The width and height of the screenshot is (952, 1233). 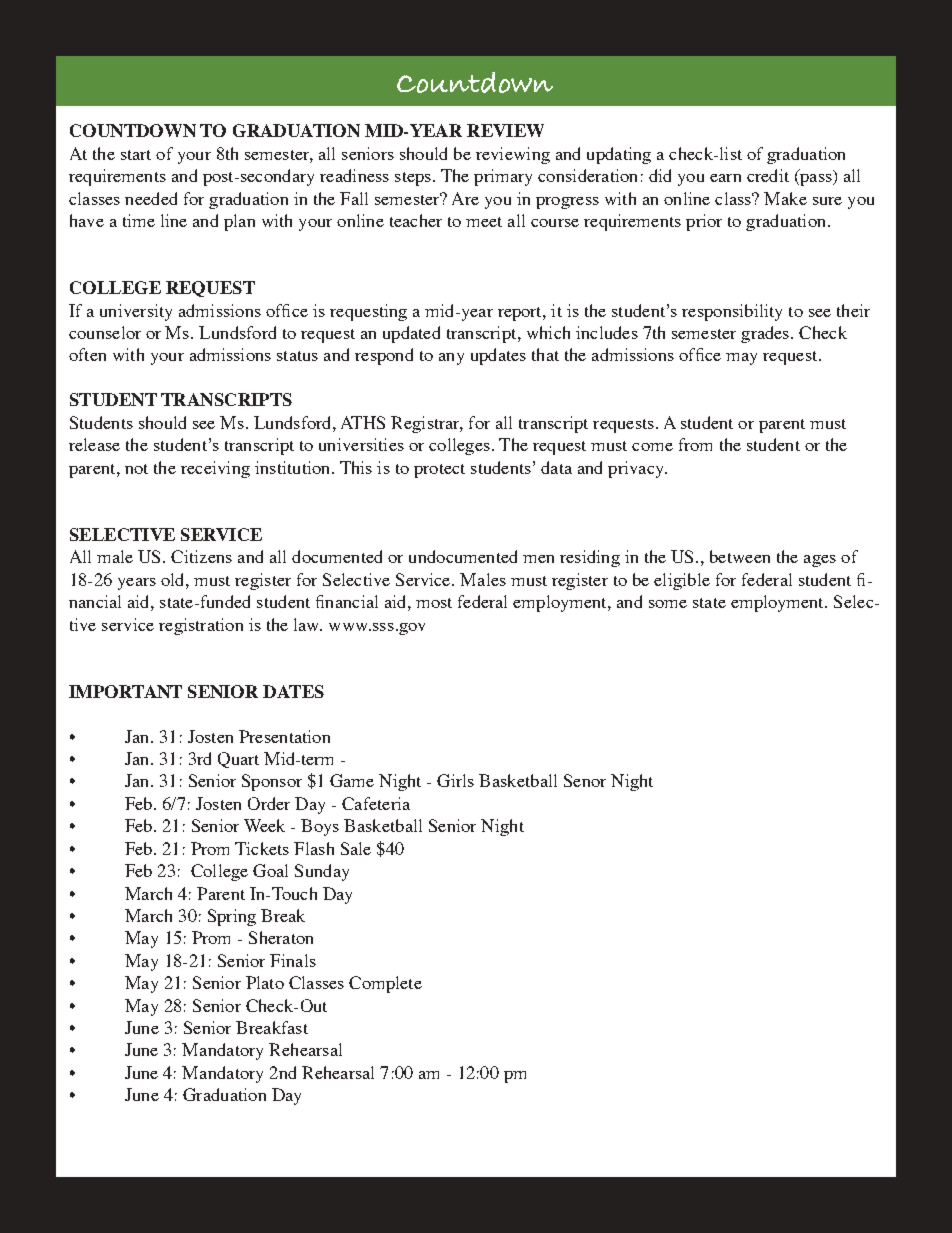 What do you see at coordinates (151, 198) in the screenshot?
I see `needed` at bounding box center [151, 198].
